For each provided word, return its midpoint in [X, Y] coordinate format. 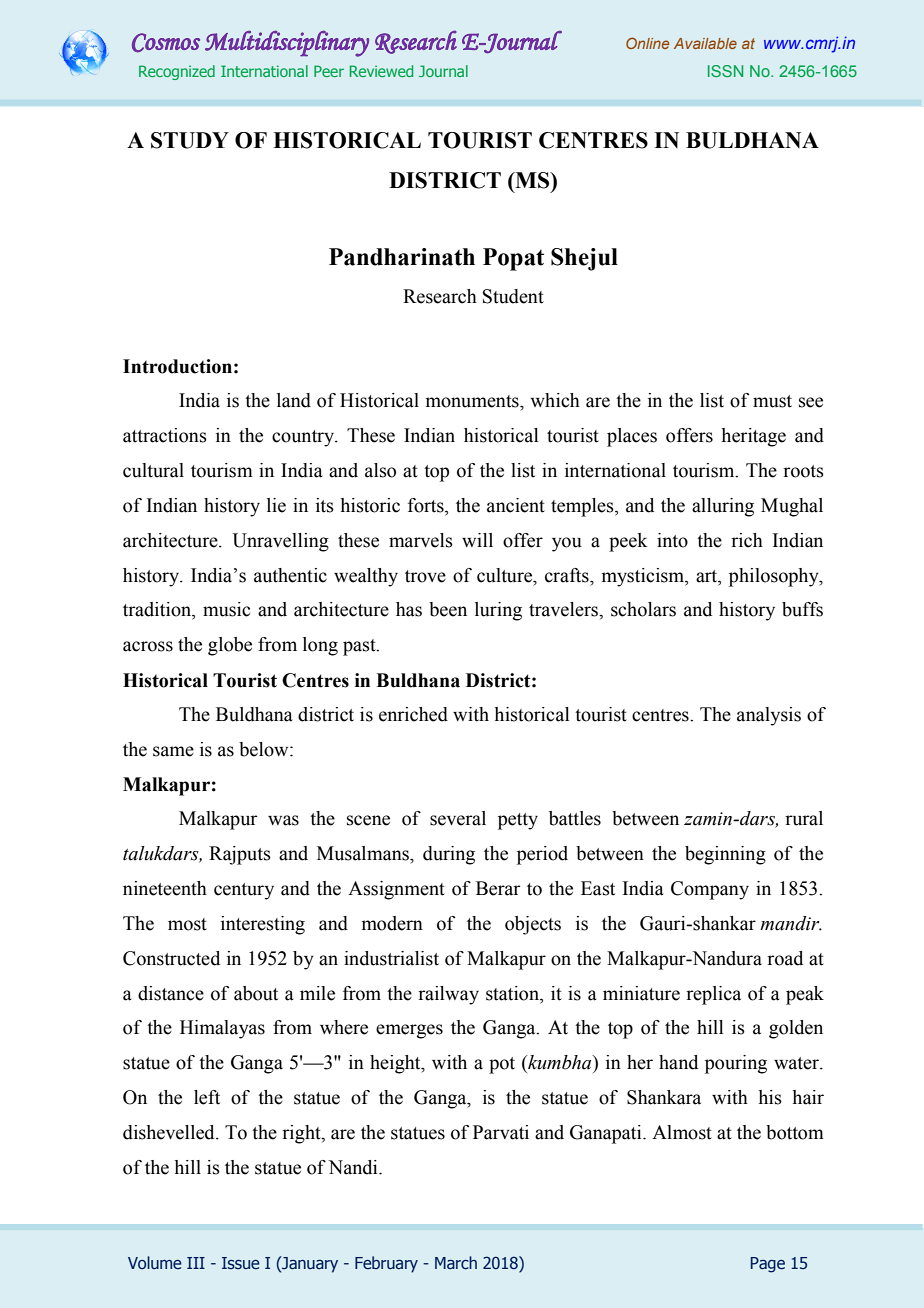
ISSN [725, 71]
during [449, 855]
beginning [725, 855]
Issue [241, 1263]
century [244, 891]
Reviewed [381, 71]
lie [276, 505]
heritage [753, 437]
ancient [516, 505]
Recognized [177, 72]
